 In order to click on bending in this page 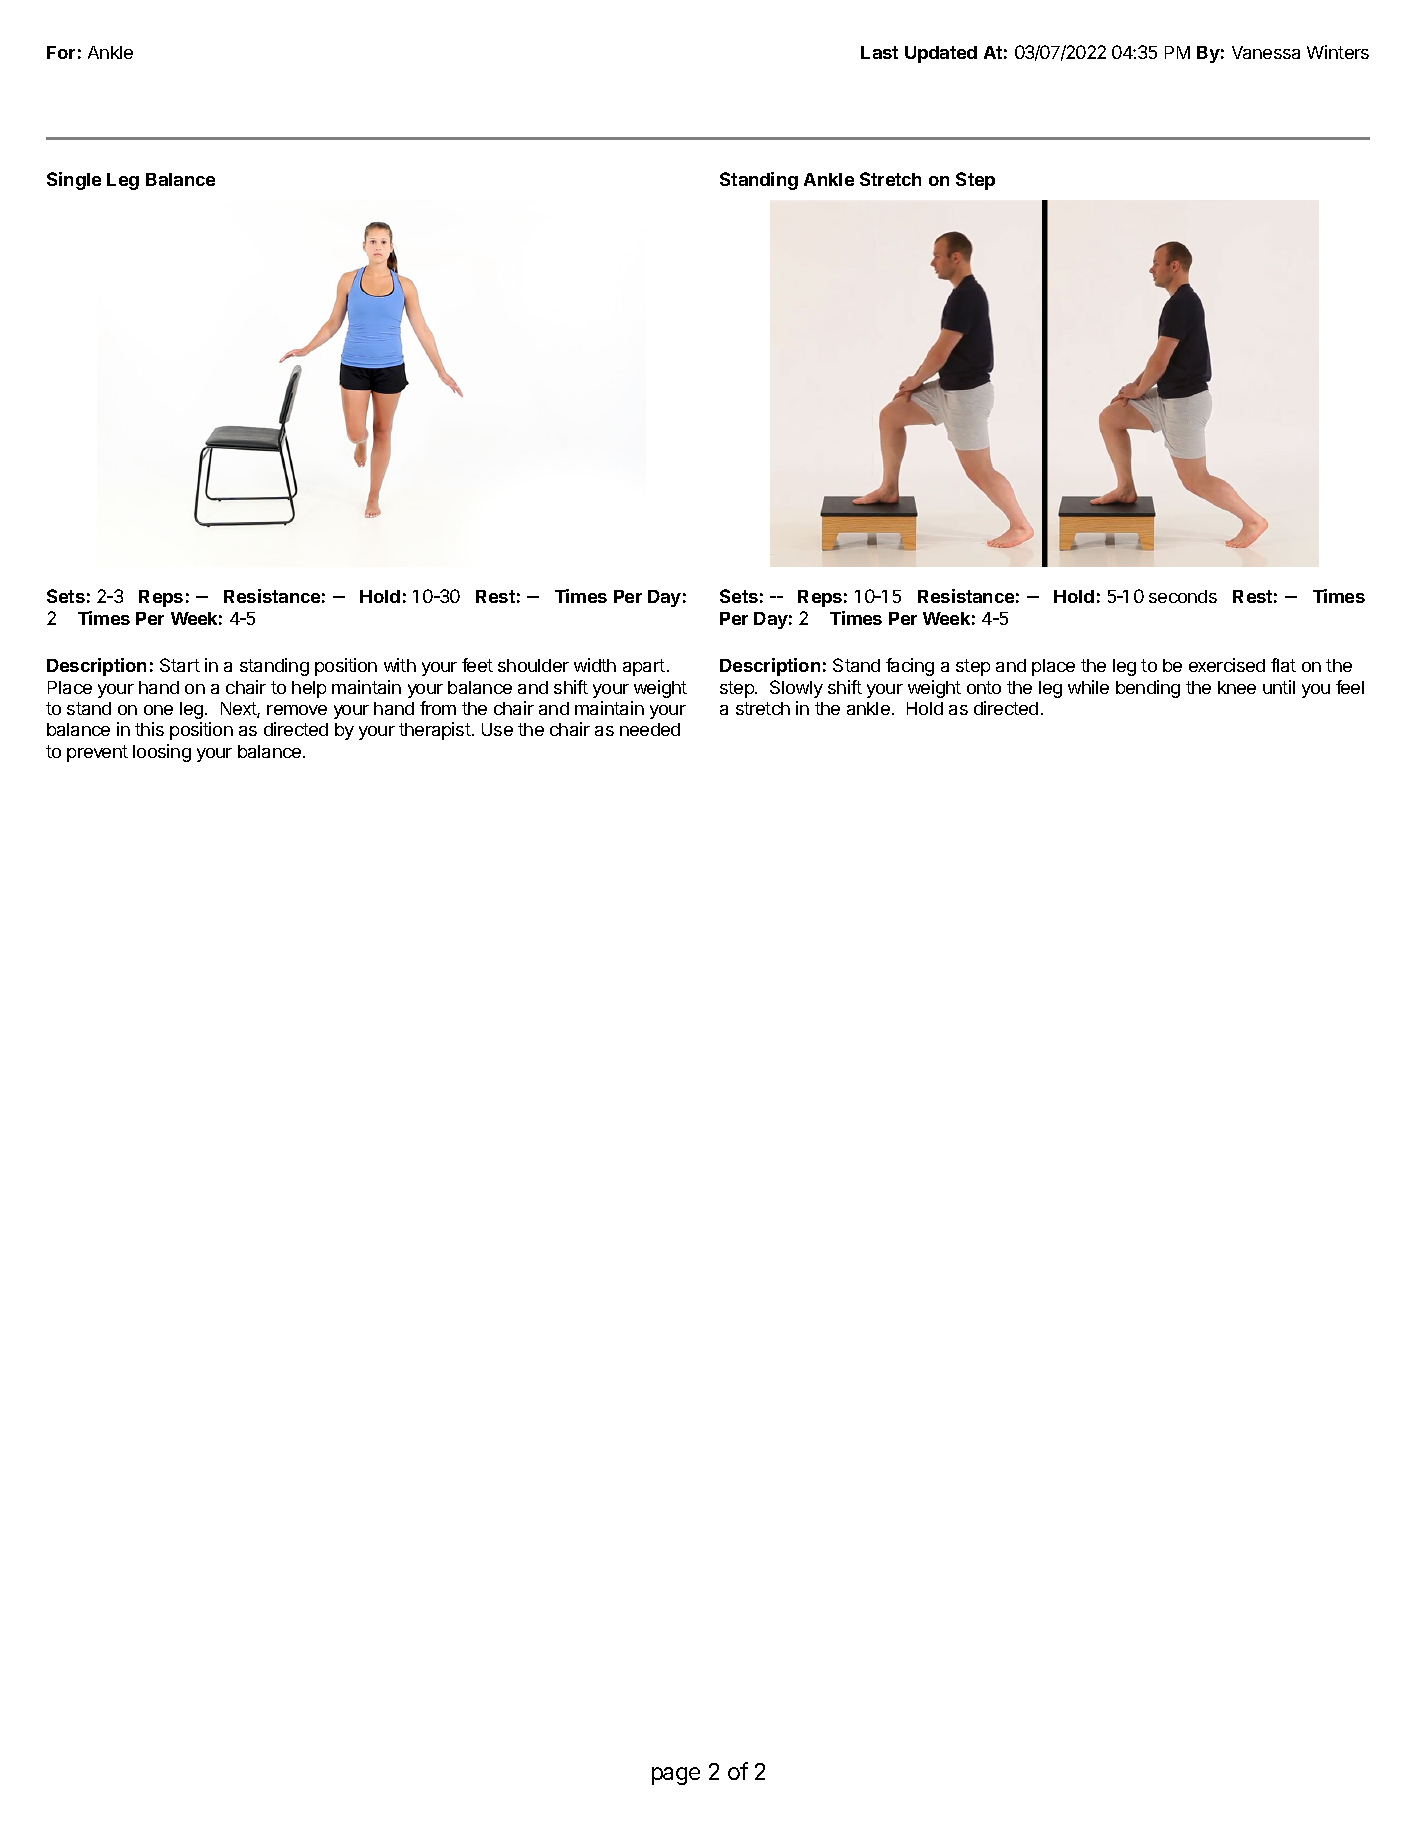, I will do `click(1148, 689)`.
